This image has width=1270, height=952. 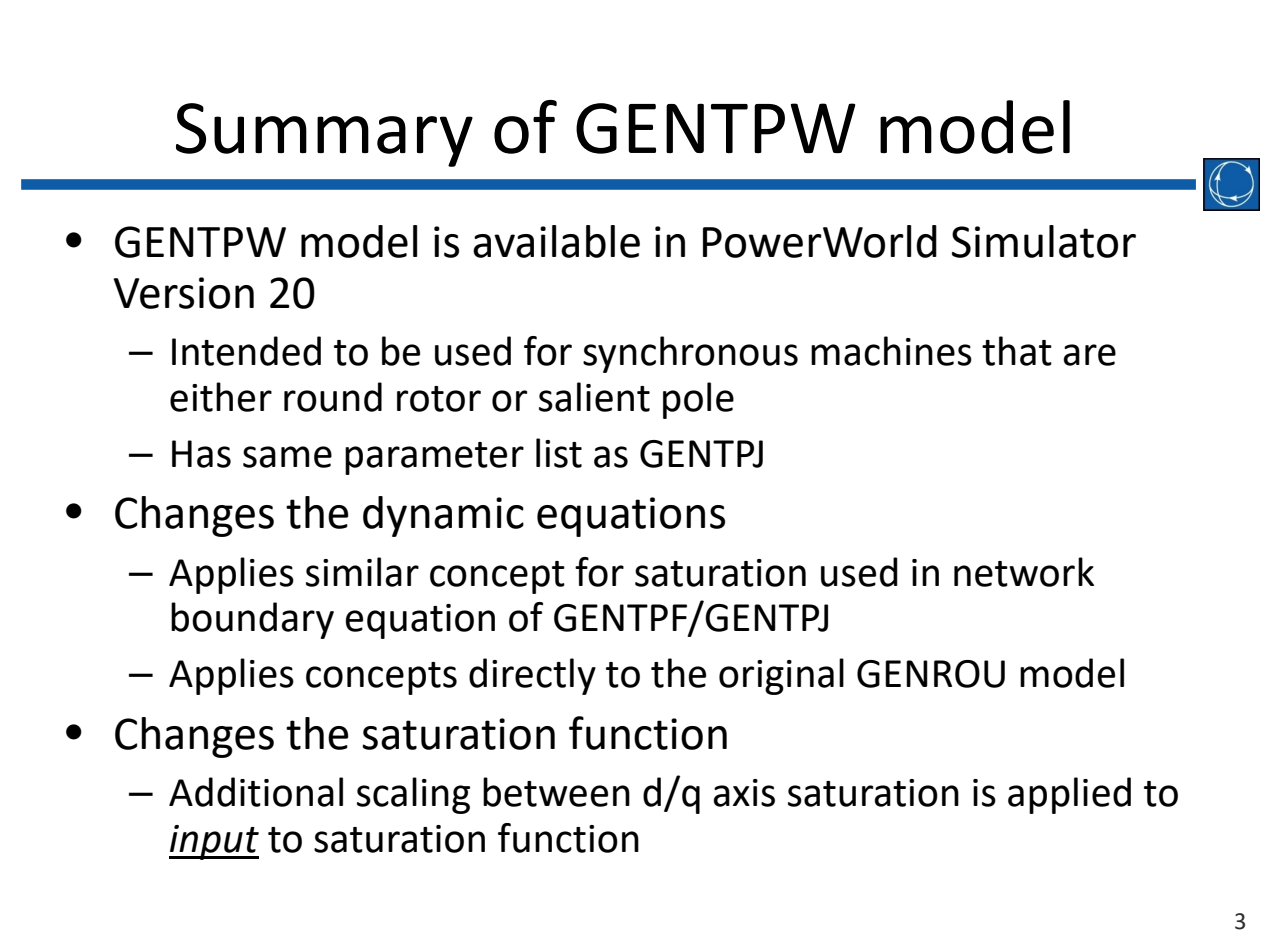 What do you see at coordinates (1017, 351) in the image?
I see `that` at bounding box center [1017, 351].
